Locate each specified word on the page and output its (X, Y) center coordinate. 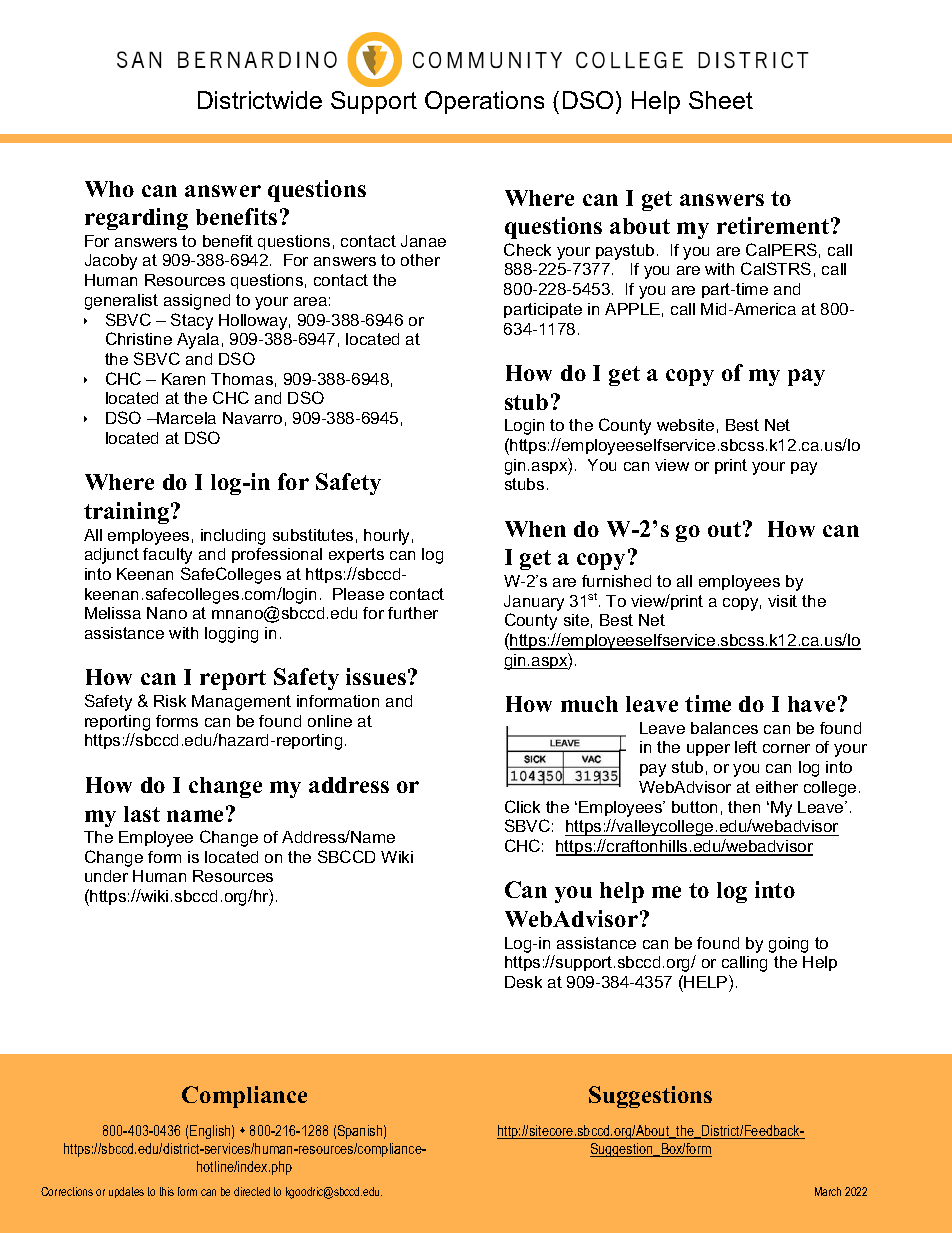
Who (109, 189)
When (535, 529)
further (413, 613)
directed (252, 1191)
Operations (484, 102)
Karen (183, 379)
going (788, 945)
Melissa (113, 613)
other (420, 260)
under (106, 876)
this (167, 1191)
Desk (523, 982)
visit (782, 601)
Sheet (721, 100)
